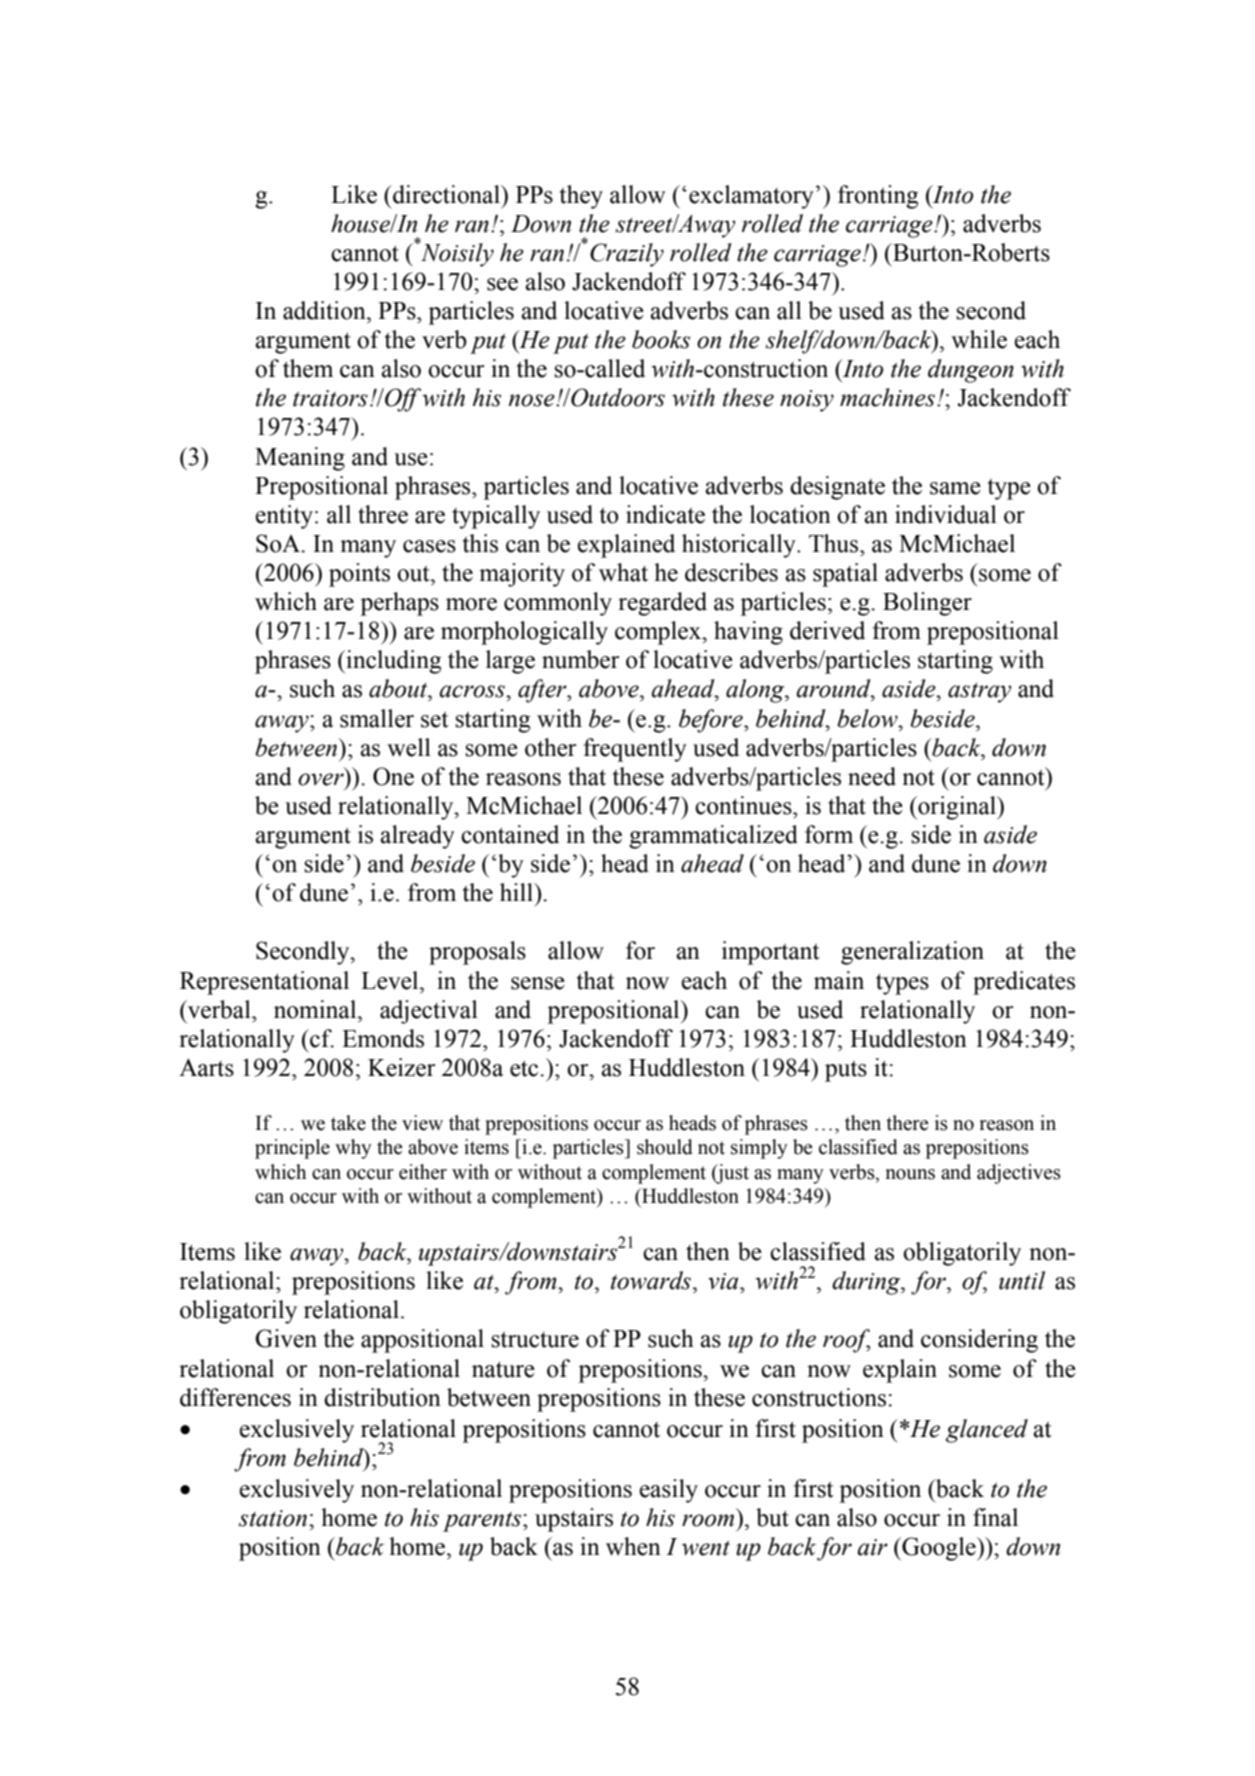 This document has width=1255, height=1776. I want to click on addition, so click(325, 310).
